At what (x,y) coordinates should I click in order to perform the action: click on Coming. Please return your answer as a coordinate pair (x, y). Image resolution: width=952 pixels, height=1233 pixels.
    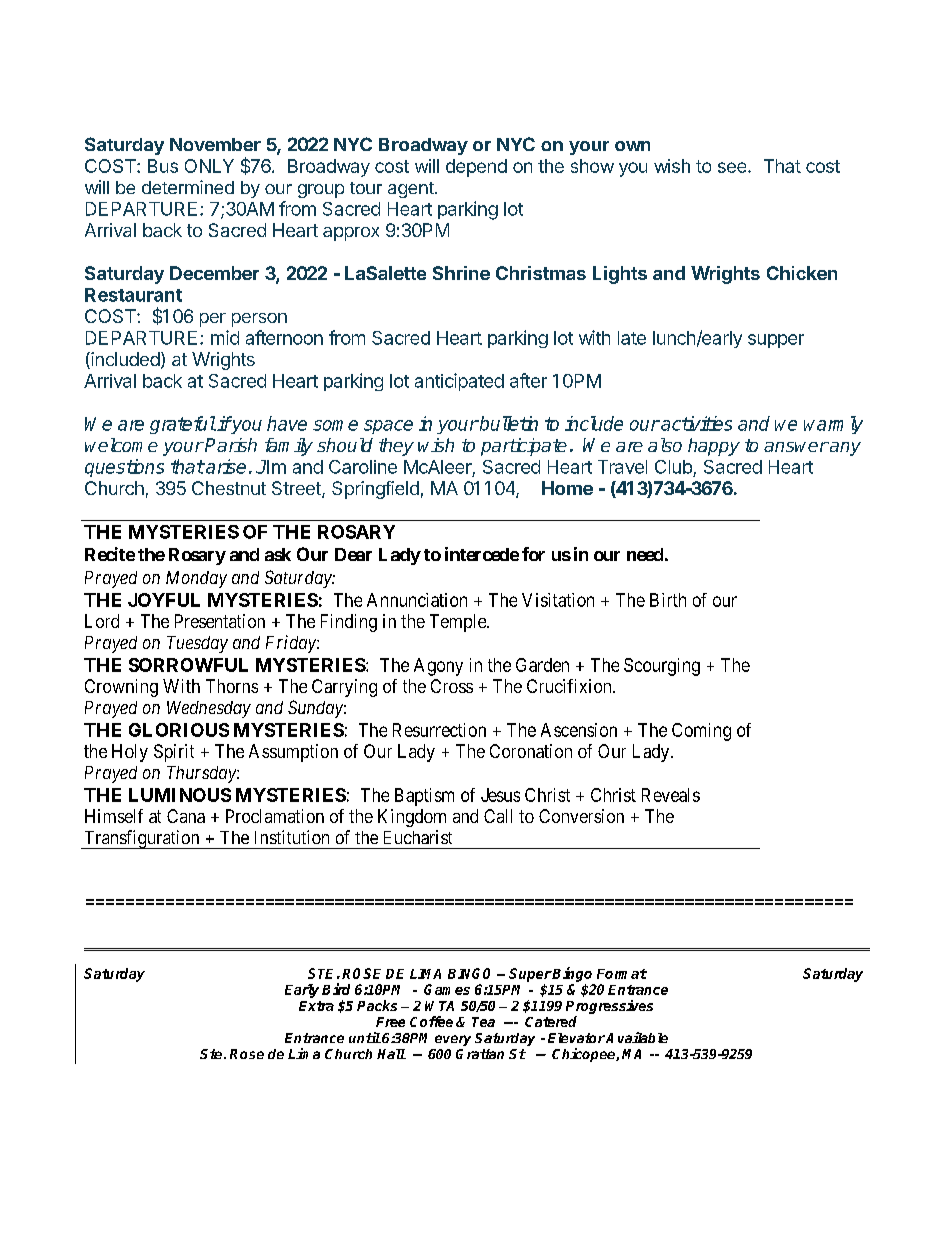
    Looking at the image, I should click on (701, 732).
